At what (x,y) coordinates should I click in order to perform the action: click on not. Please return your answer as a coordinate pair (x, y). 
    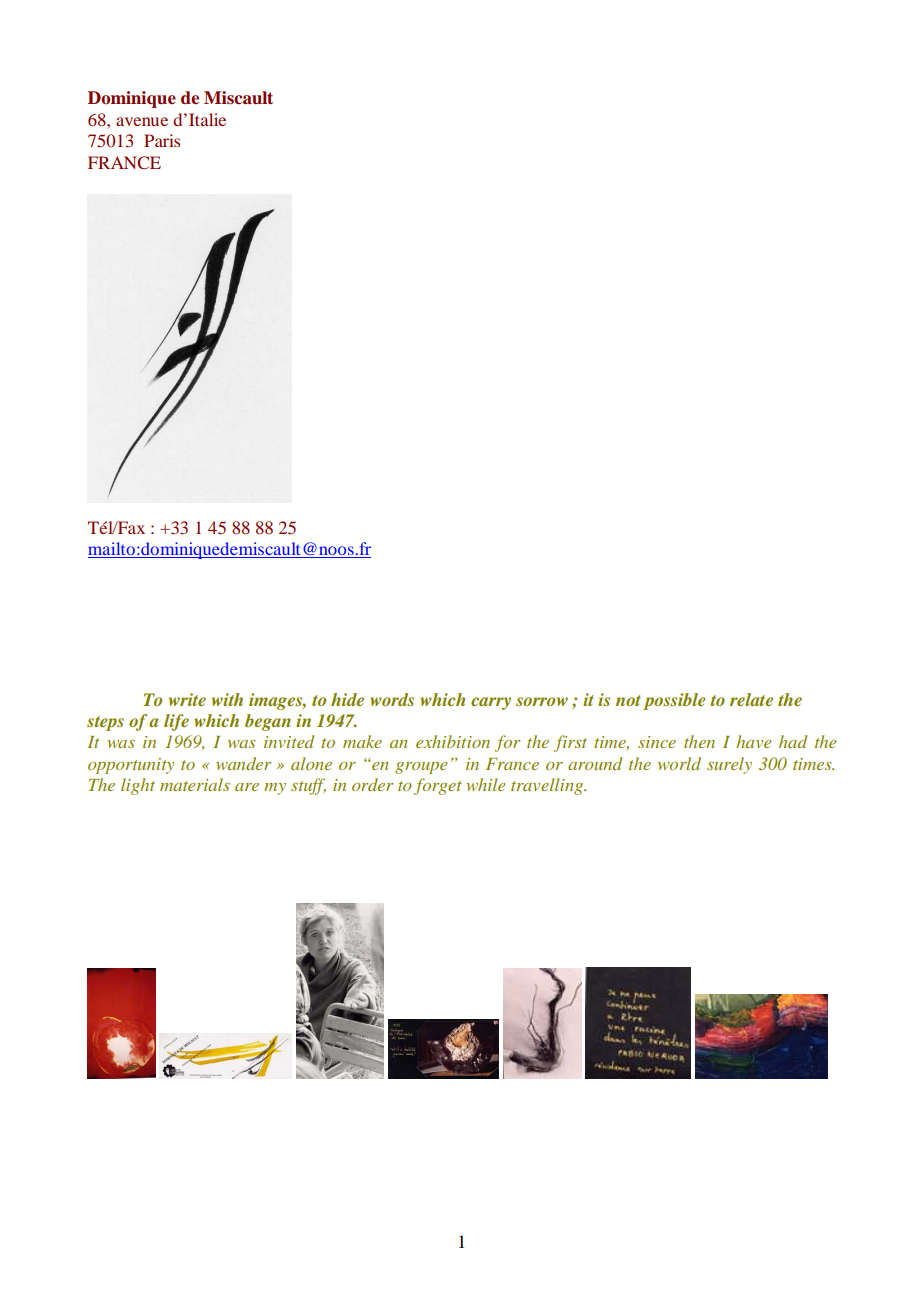
    Looking at the image, I should click on (628, 700).
